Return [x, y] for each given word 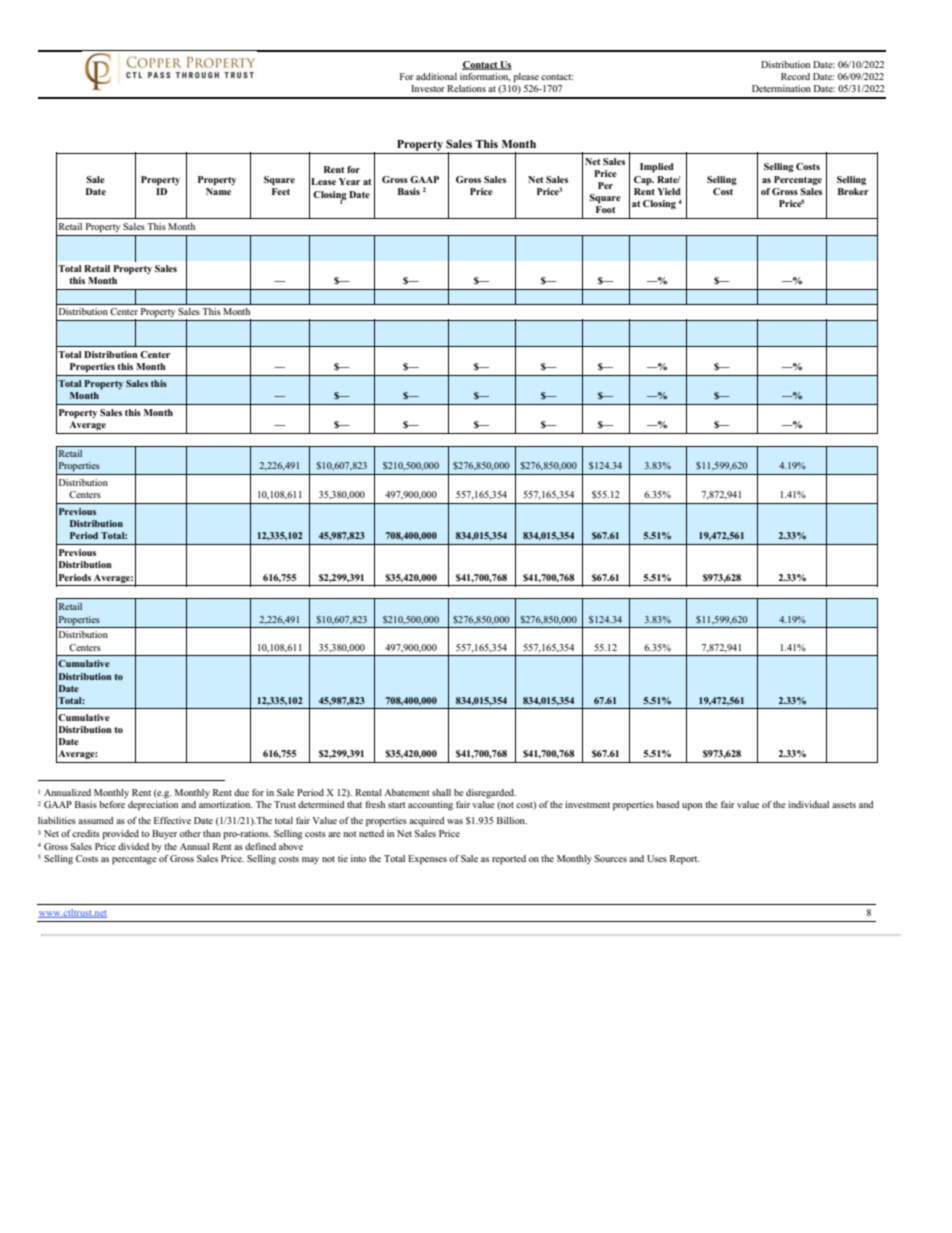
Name [218, 190]
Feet [281, 190]
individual [808, 804]
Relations [466, 88]
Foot [605, 209]
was [455, 821]
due [241, 792]
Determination [781, 88]
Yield [669, 191]
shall [441, 792]
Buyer [164, 834]
